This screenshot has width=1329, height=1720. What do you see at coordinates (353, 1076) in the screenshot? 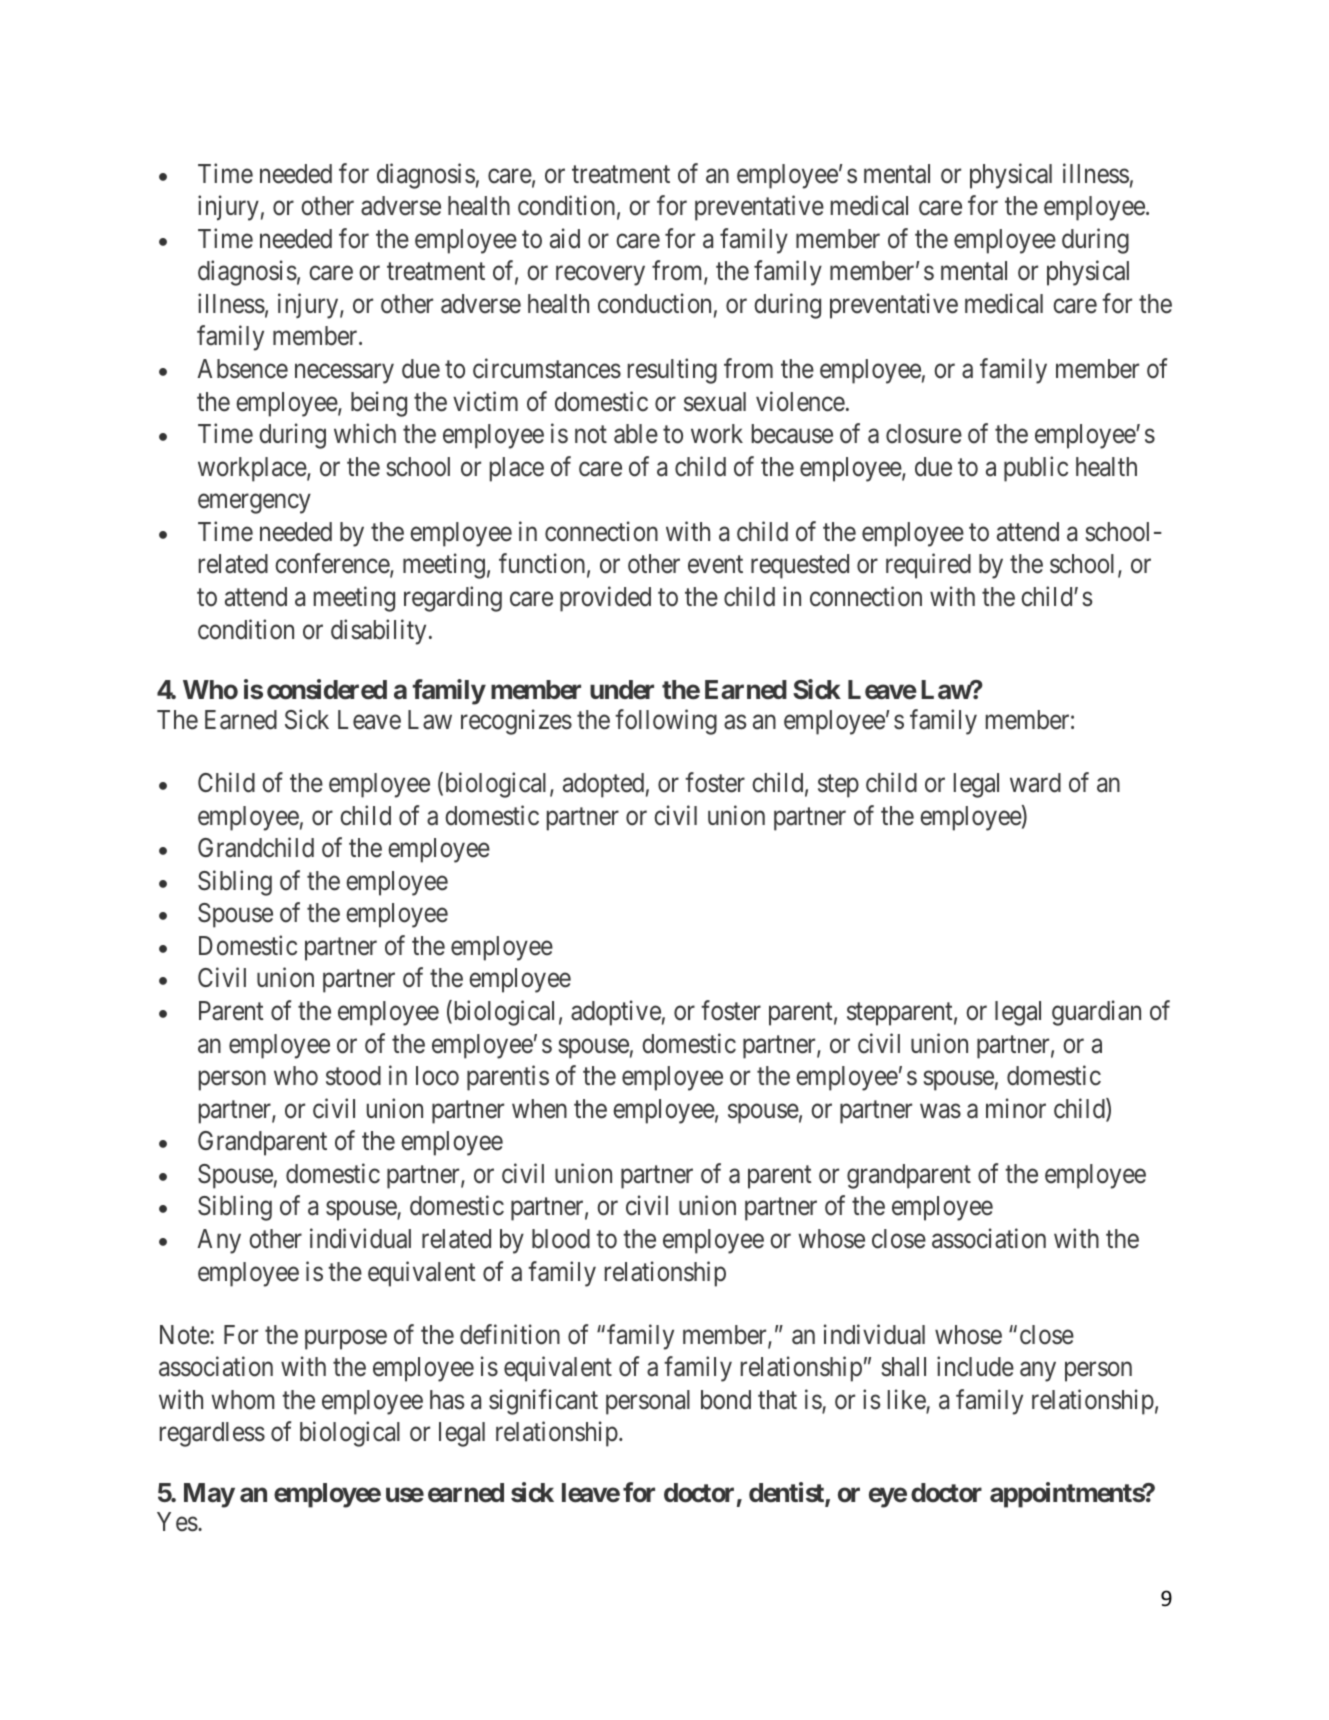
I see `stood` at bounding box center [353, 1076].
